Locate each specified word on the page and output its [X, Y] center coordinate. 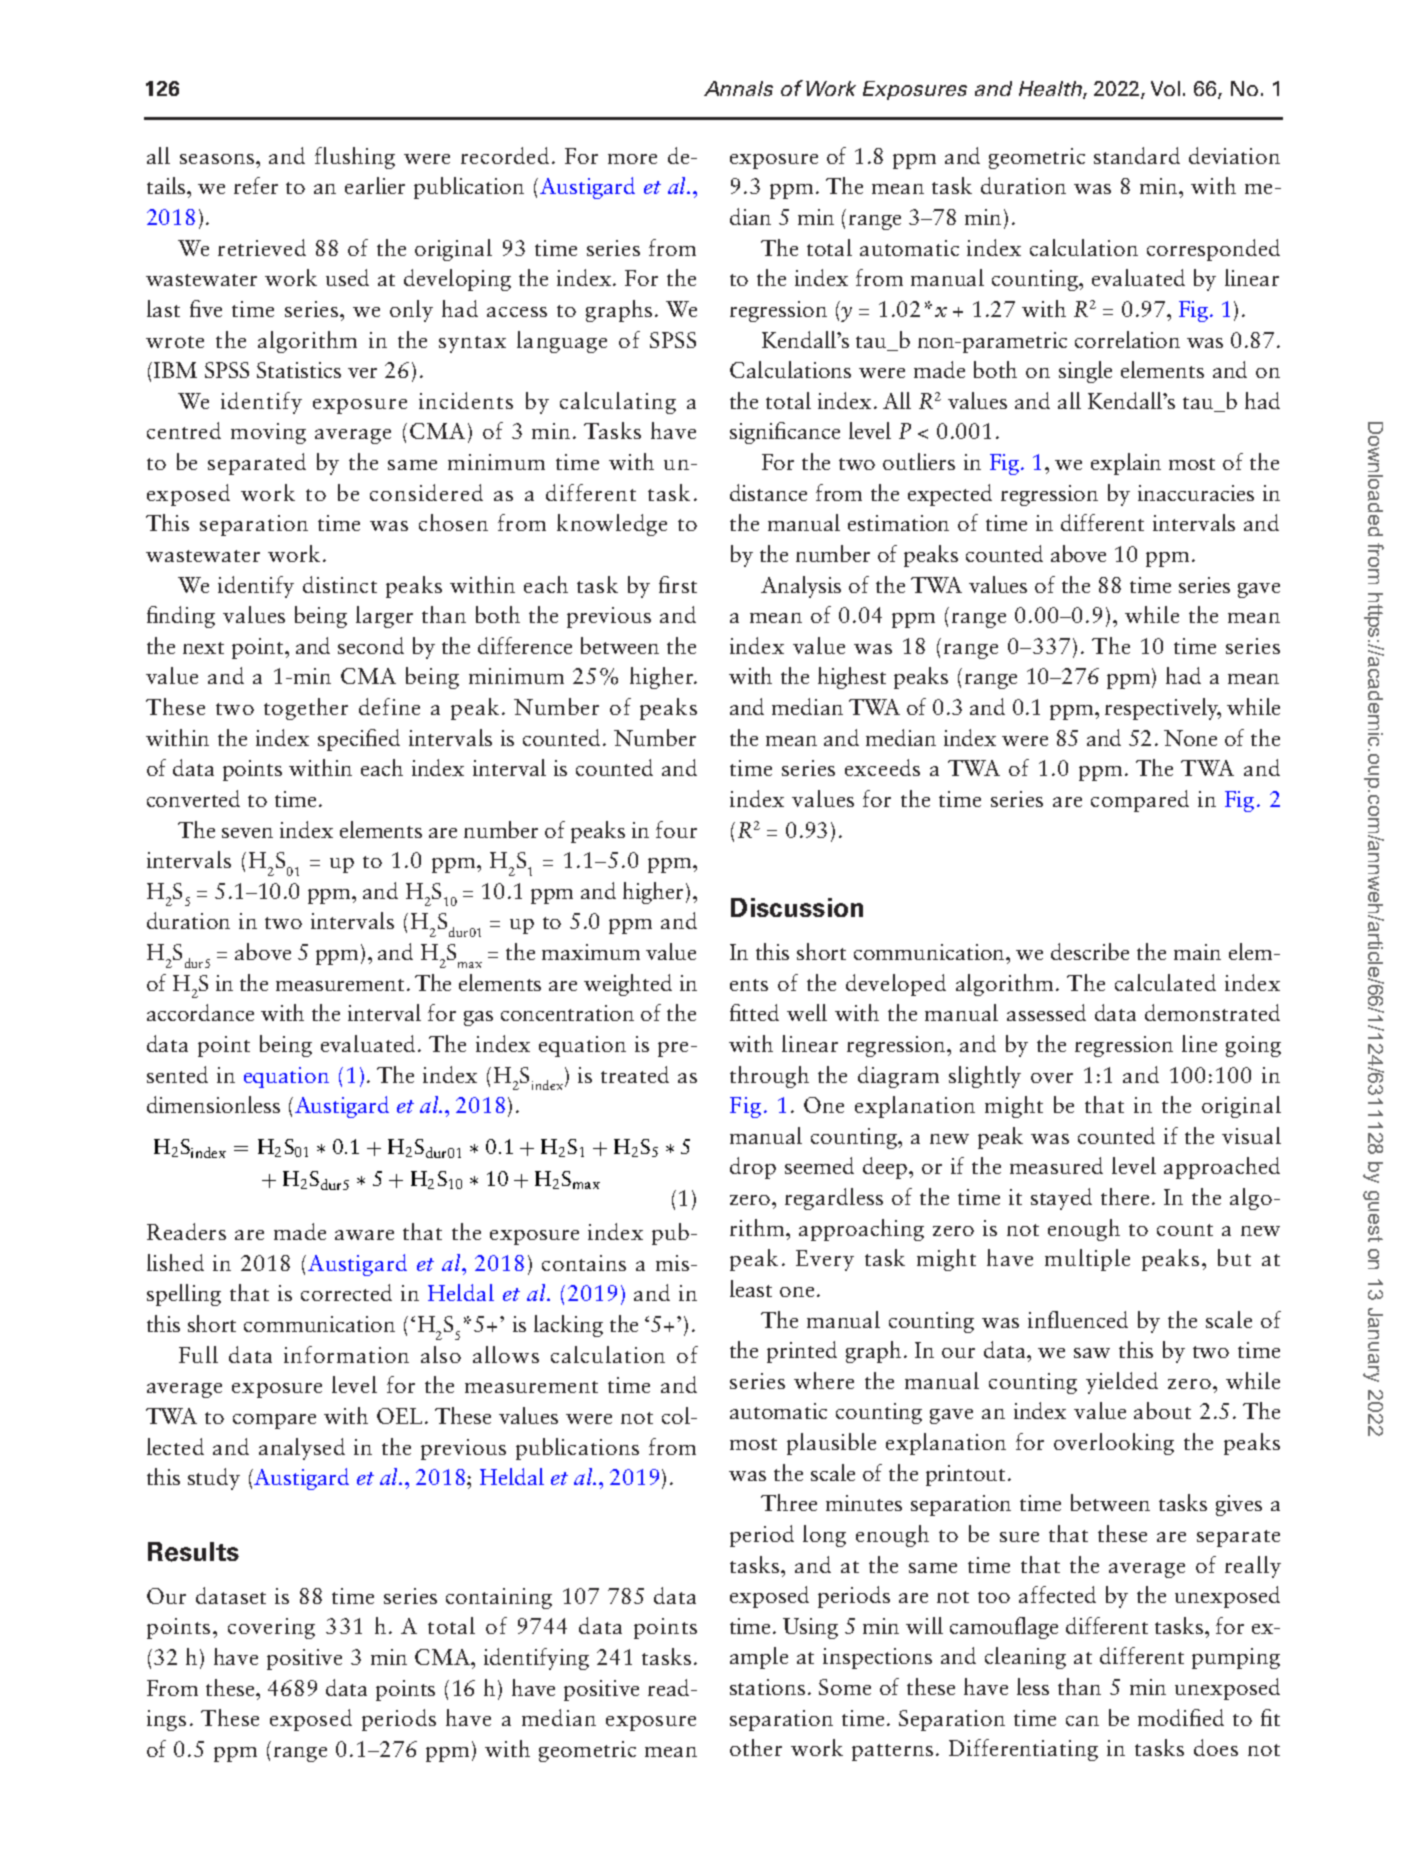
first [678, 584]
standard [1137, 155]
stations [767, 1687]
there [1127, 1196]
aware [364, 1235]
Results [193, 1552]
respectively [1163, 709]
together [306, 709]
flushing [355, 158]
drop [753, 1168]
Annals [738, 88]
